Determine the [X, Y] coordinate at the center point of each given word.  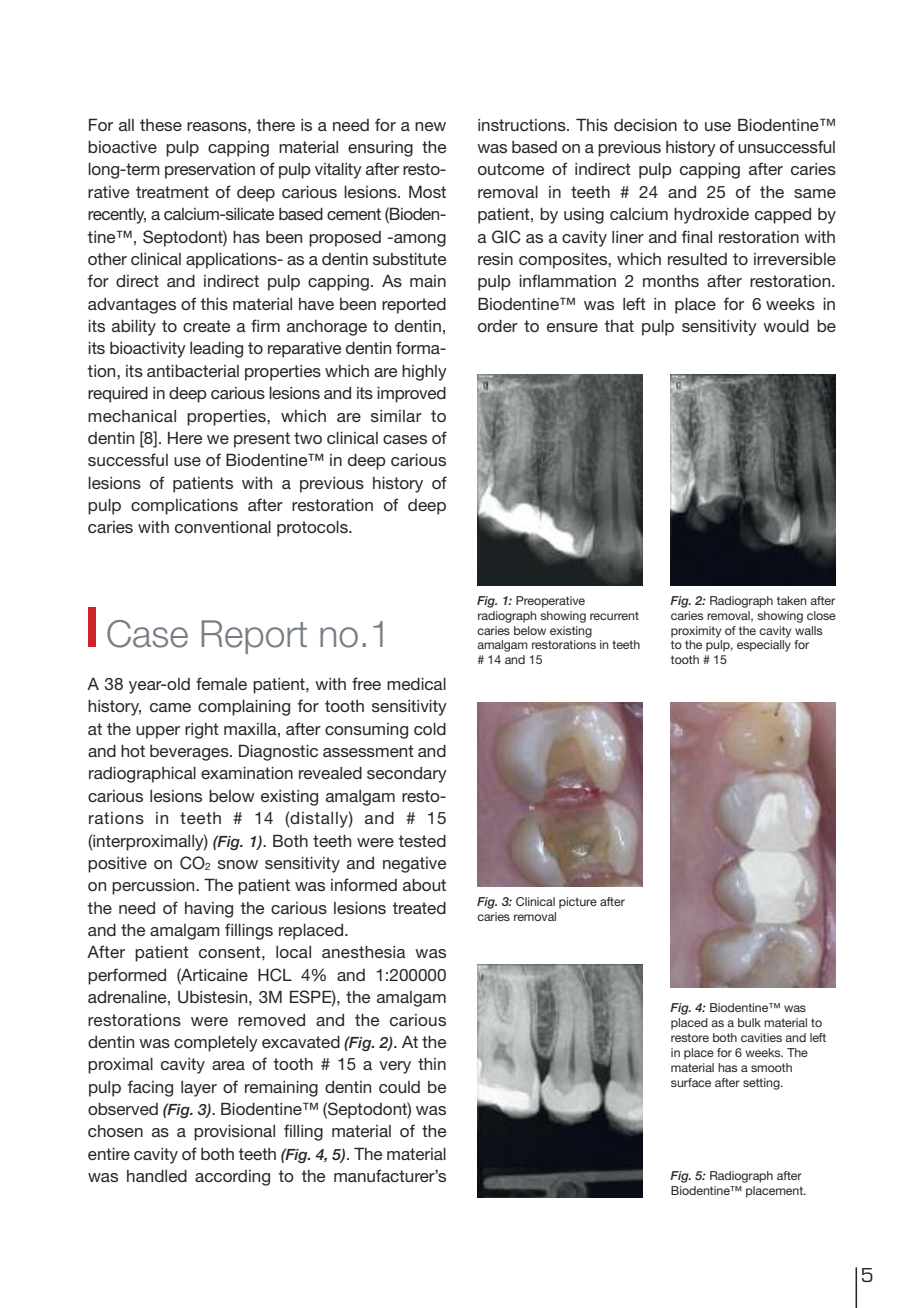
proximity [696, 632]
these [161, 125]
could [399, 1087]
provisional [234, 1133]
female [221, 683]
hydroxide [711, 216]
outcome [511, 169]
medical [416, 684]
